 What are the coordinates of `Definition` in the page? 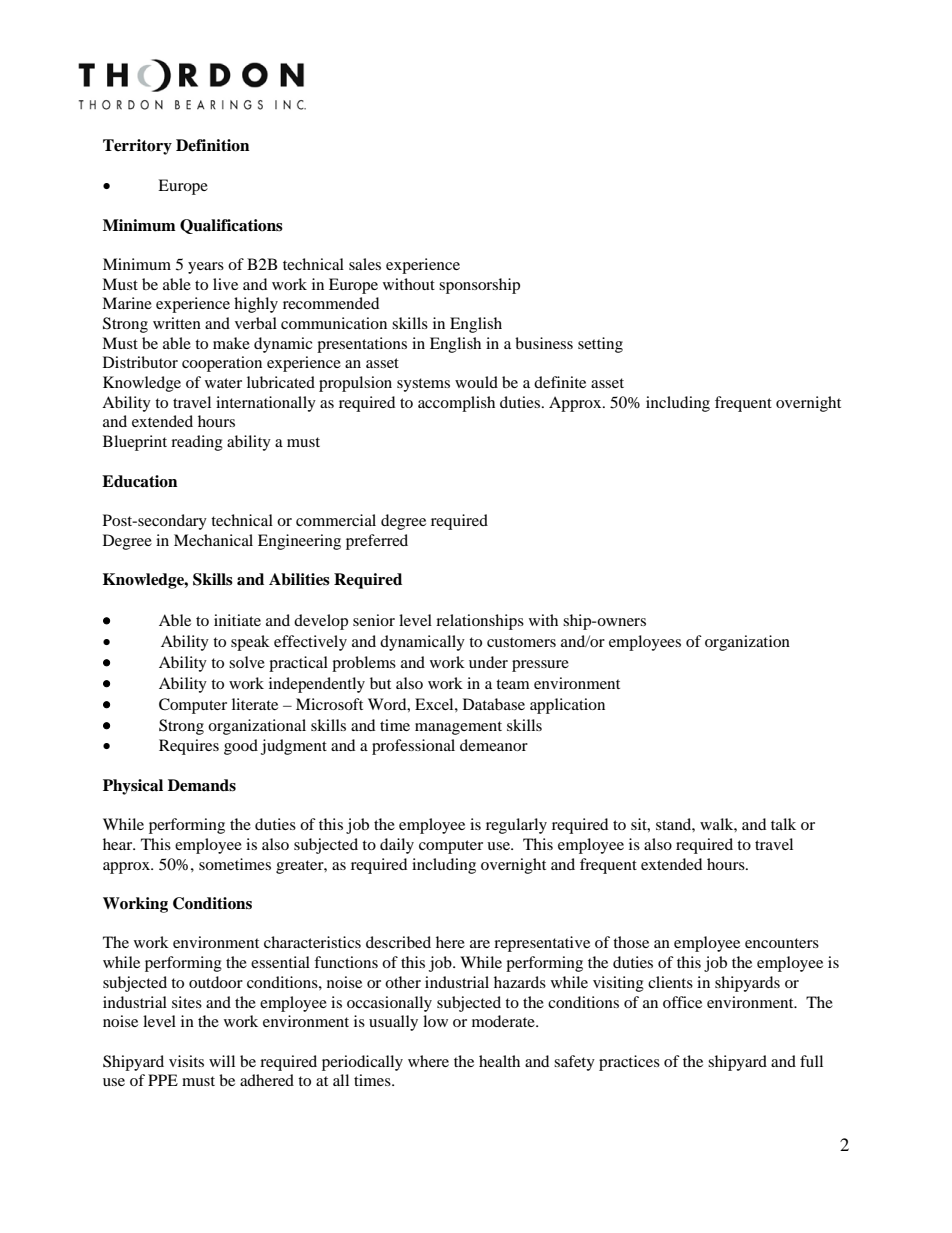 It's located at (212, 145).
